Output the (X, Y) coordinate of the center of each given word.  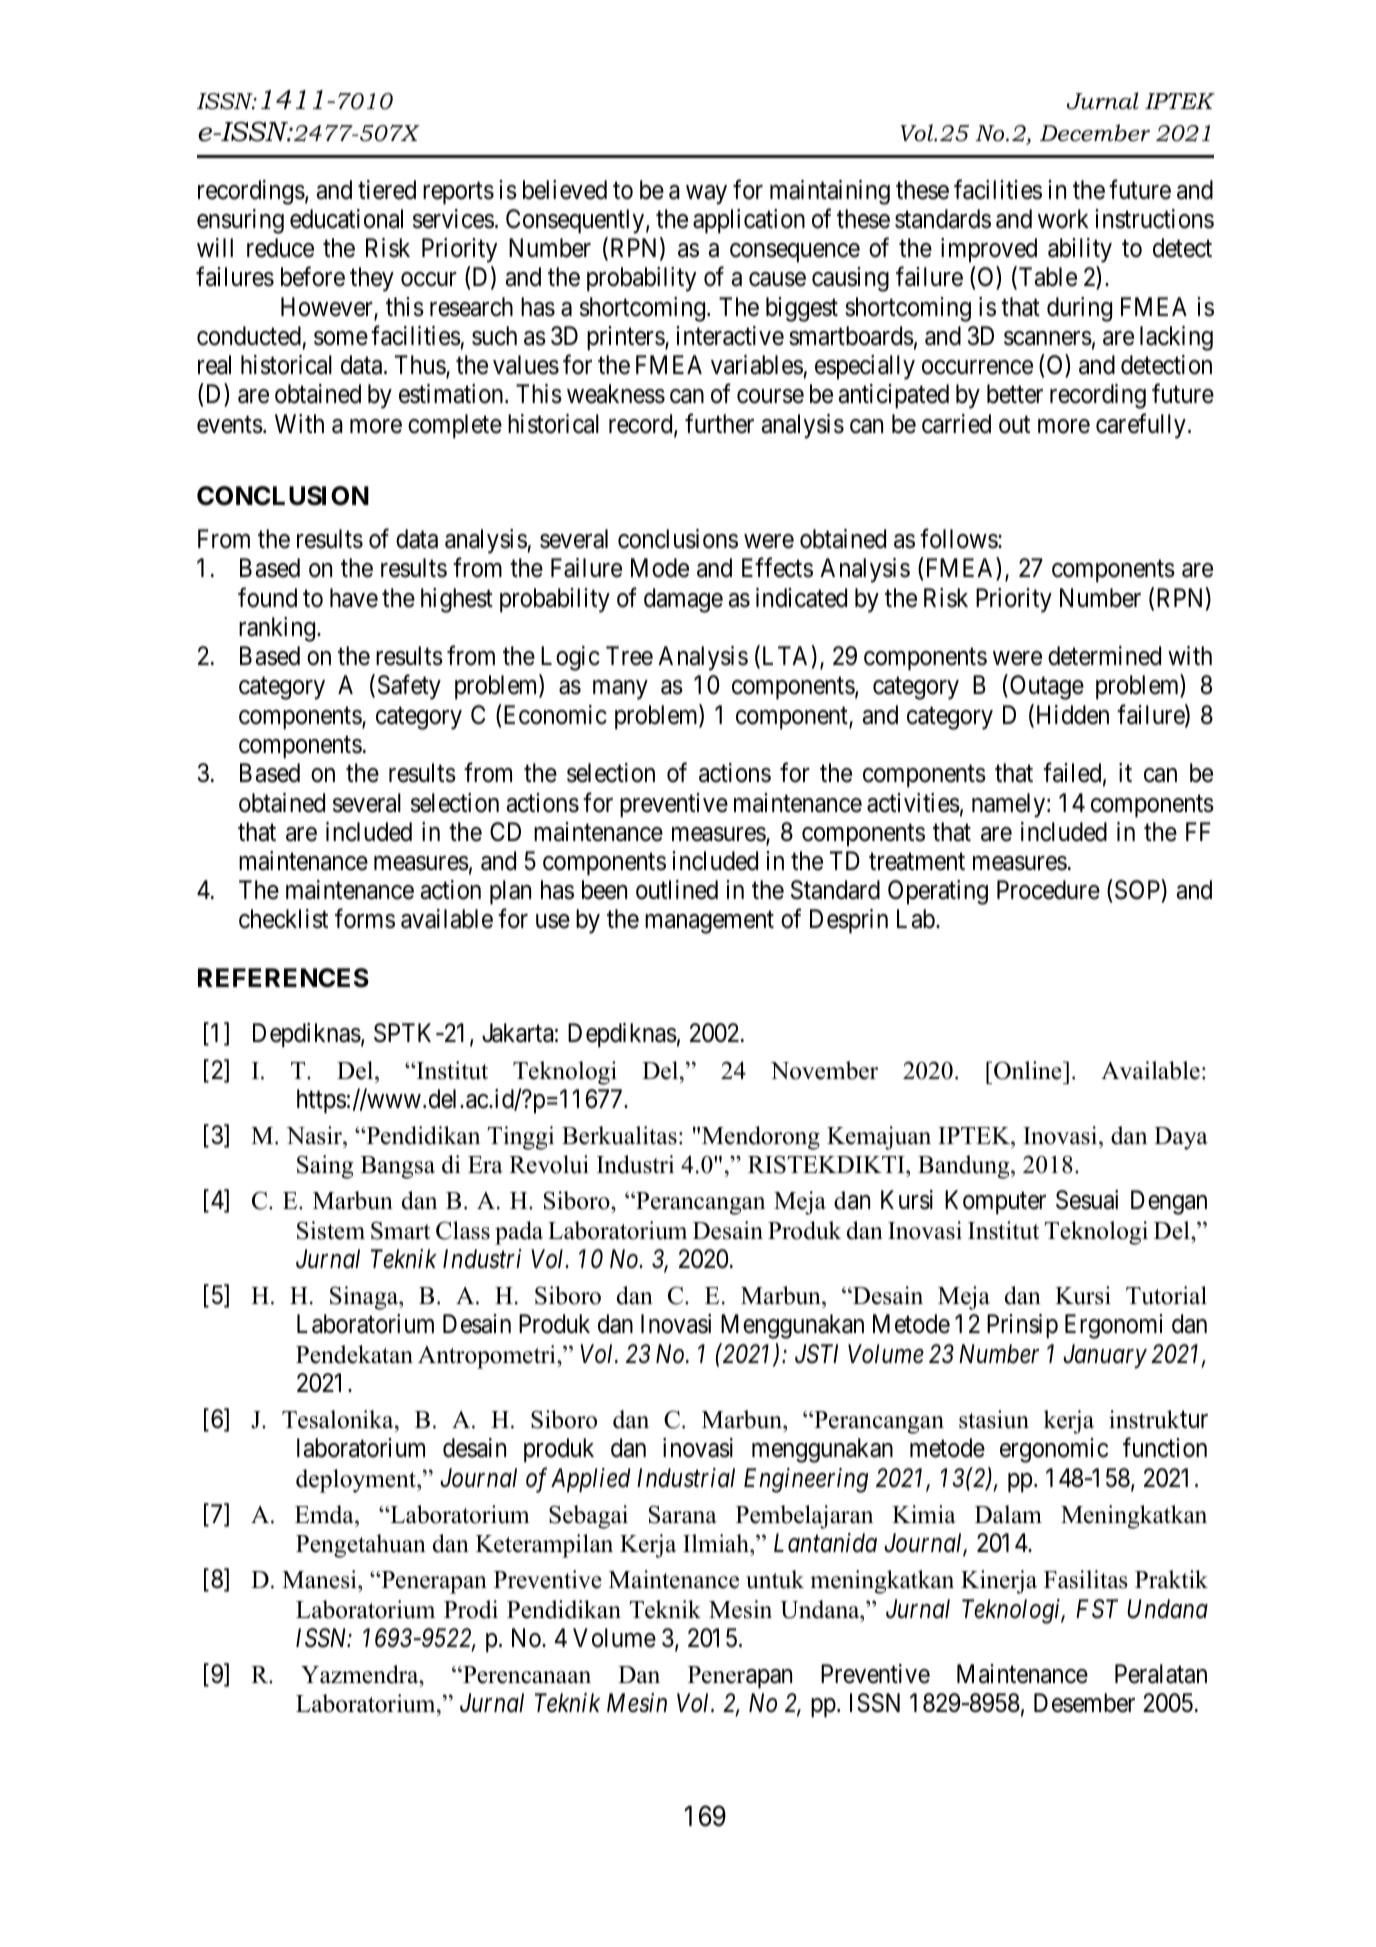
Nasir (315, 1135)
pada (519, 1233)
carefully (1141, 426)
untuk (775, 1579)
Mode (660, 568)
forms (365, 919)
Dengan (1169, 1202)
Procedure (1048, 890)
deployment (357, 1481)
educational (346, 219)
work (1063, 219)
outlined (677, 890)
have (354, 598)
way (706, 195)
